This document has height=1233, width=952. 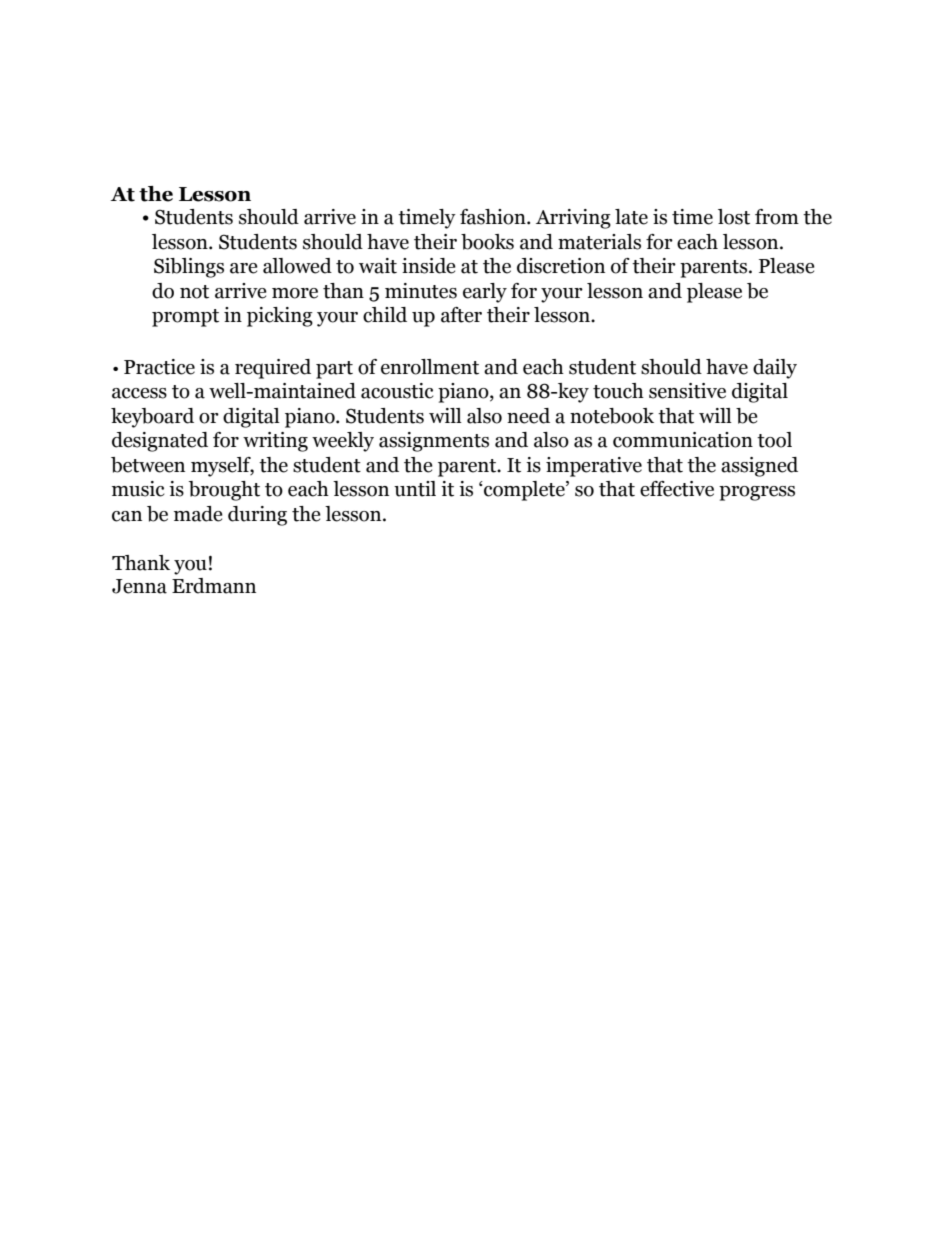 I want to click on effective, so click(x=677, y=489).
